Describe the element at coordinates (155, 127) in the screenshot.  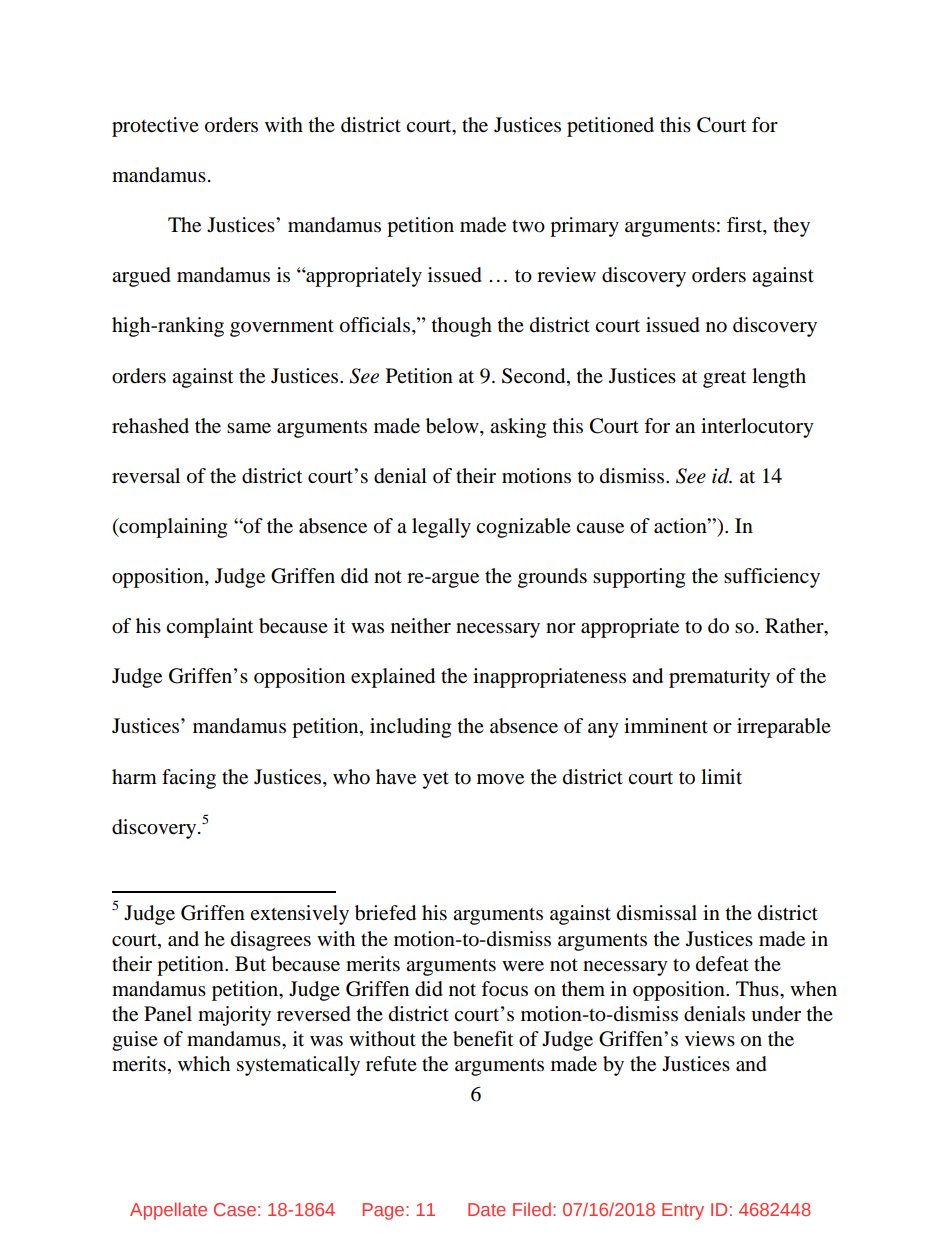
I see `protective` at that location.
